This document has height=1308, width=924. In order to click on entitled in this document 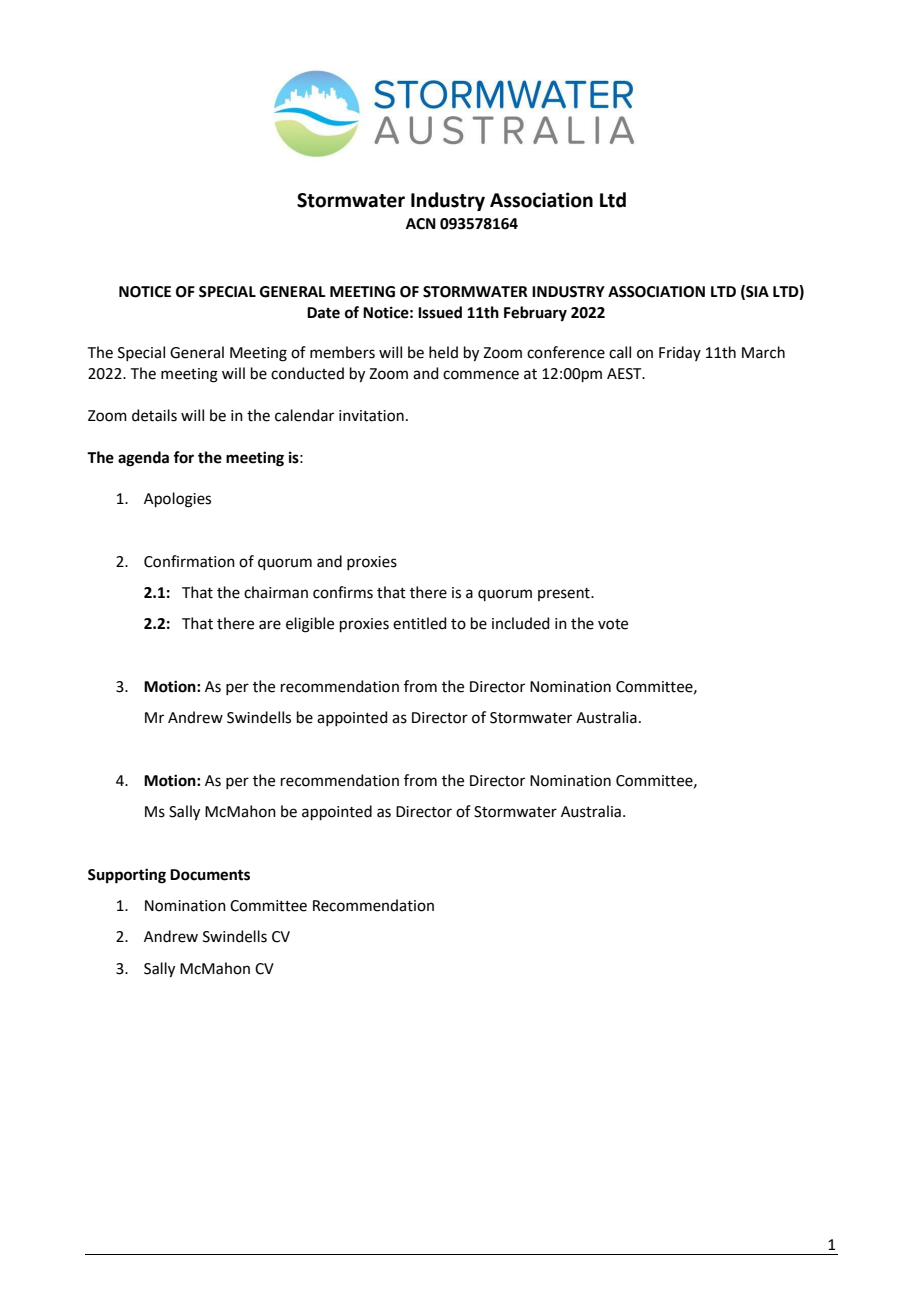, I will do `click(420, 623)`.
